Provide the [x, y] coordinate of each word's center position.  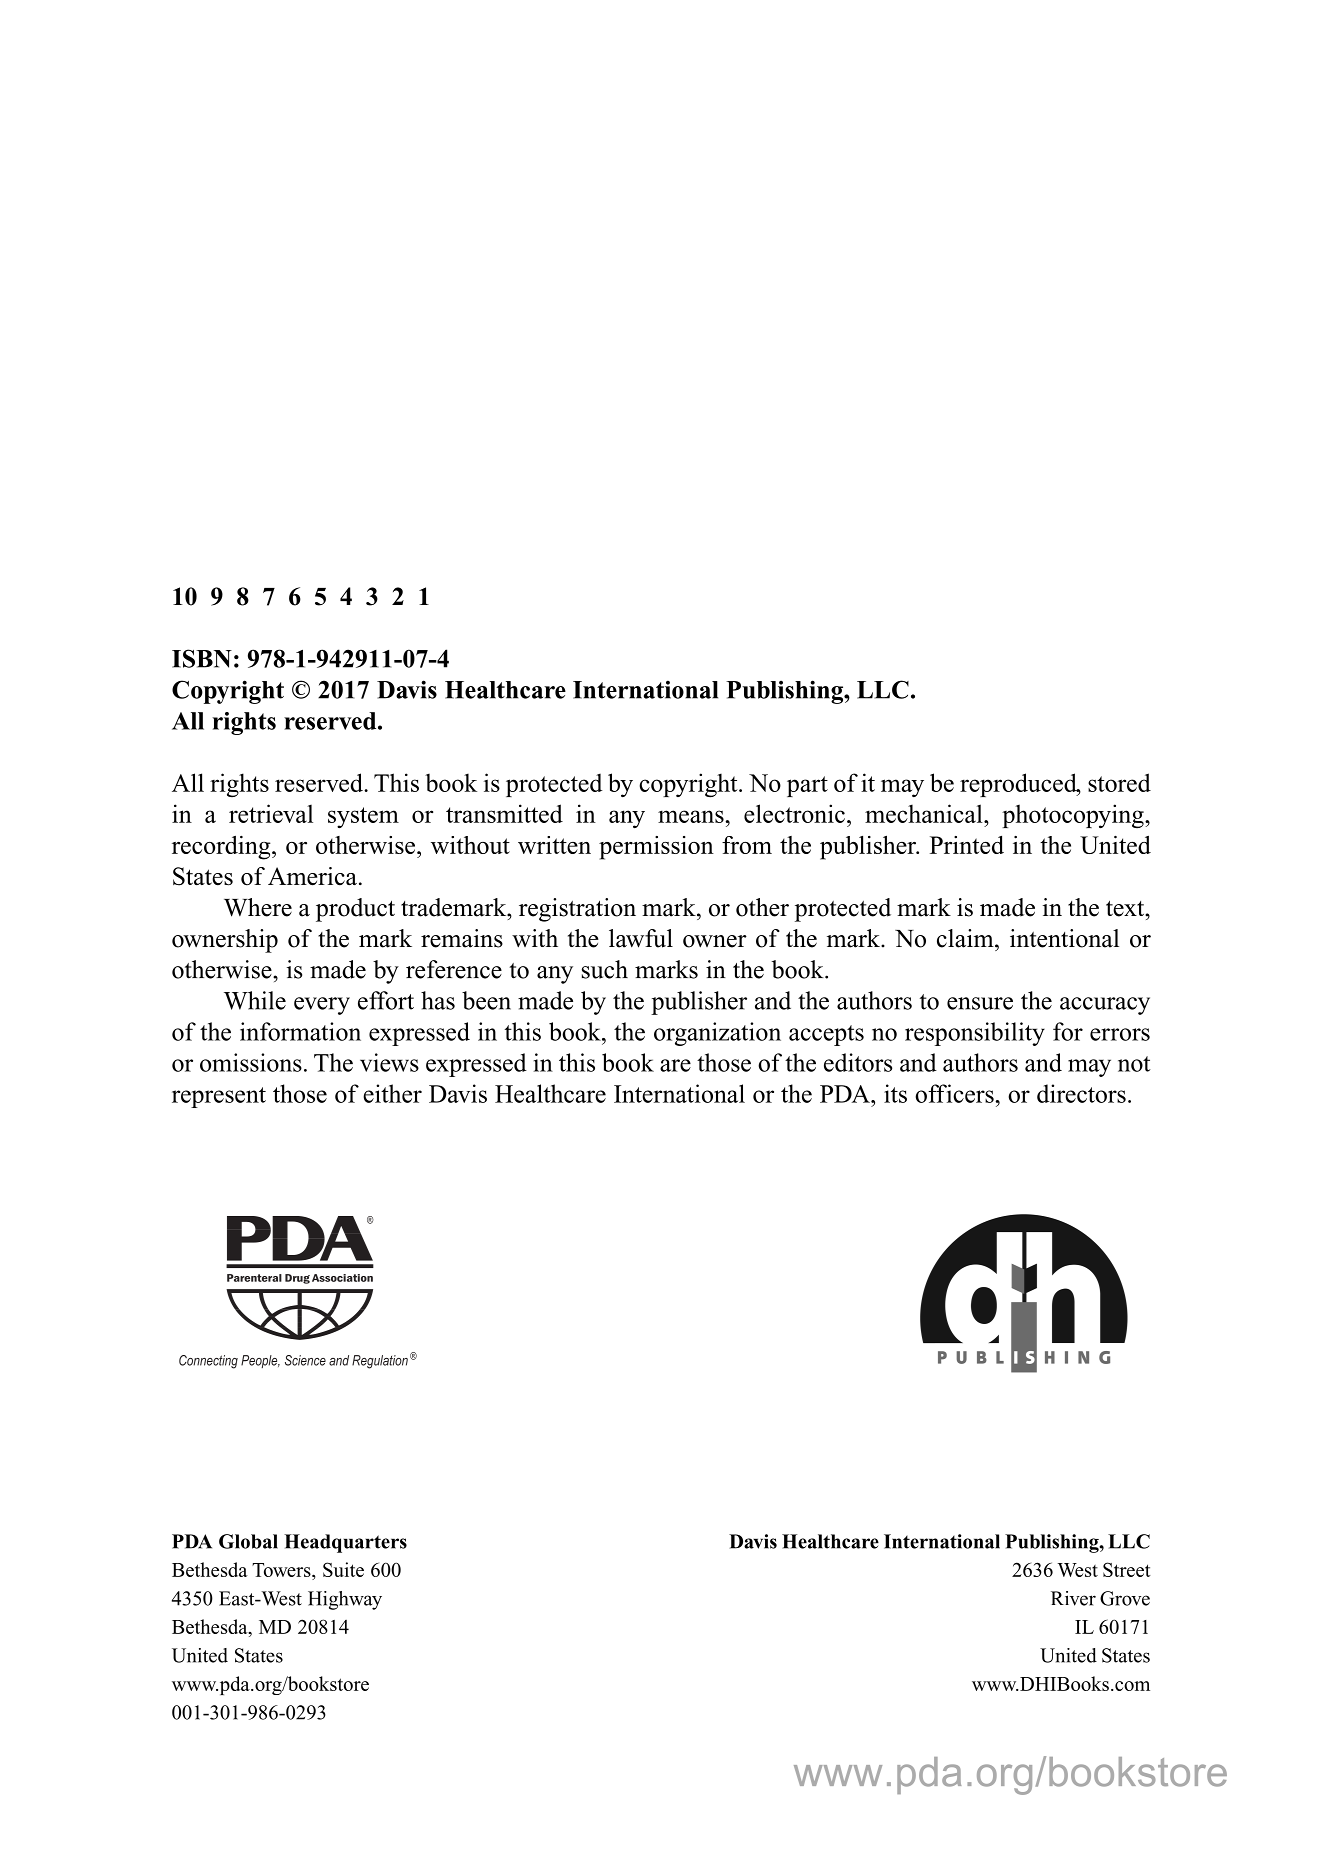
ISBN [202, 658]
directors [1081, 1093]
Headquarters [345, 1543]
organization [717, 1034]
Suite [343, 1569]
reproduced [1019, 785]
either [392, 1093]
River [1073, 1598]
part [807, 786]
